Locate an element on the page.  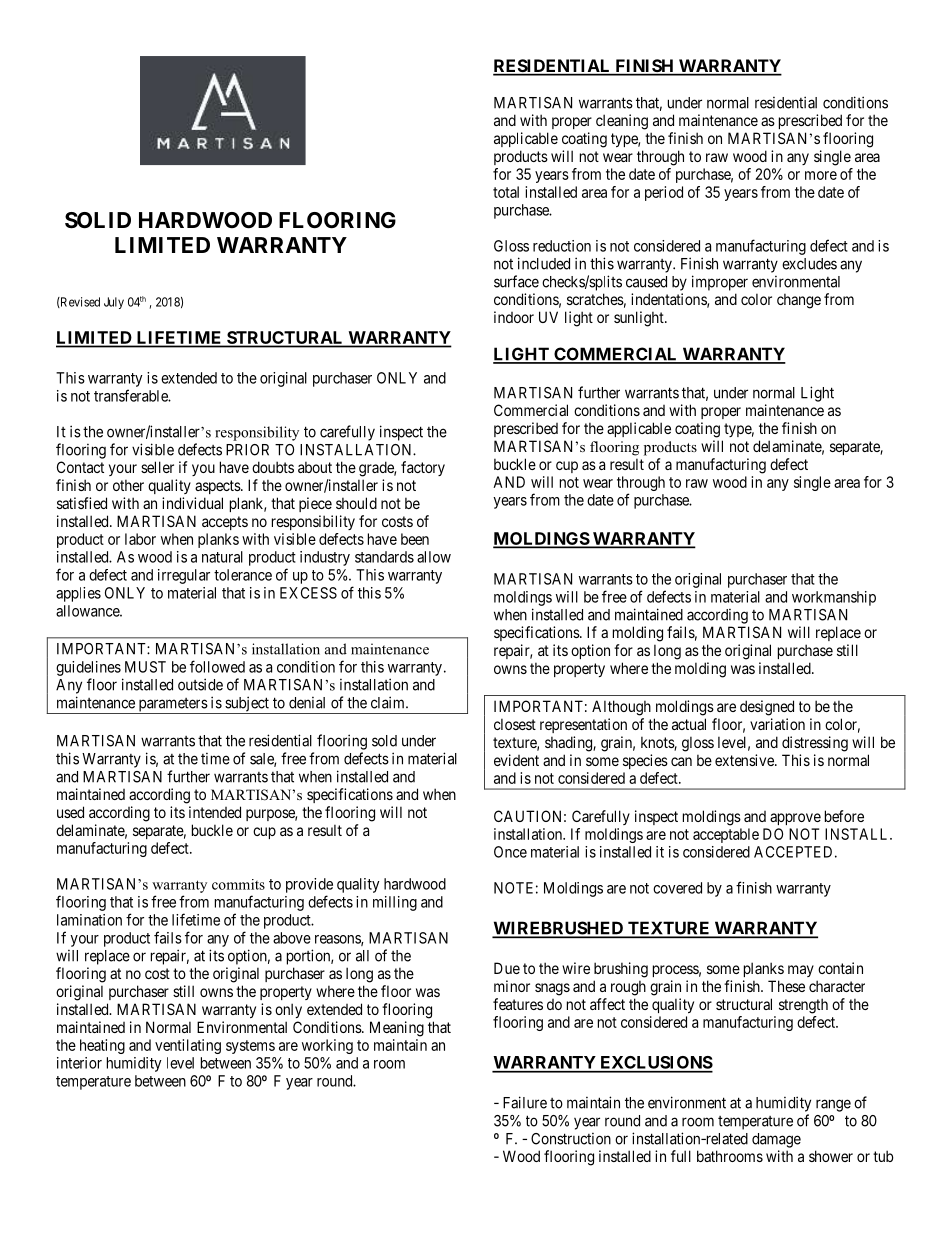
MUST is located at coordinates (145, 667).
